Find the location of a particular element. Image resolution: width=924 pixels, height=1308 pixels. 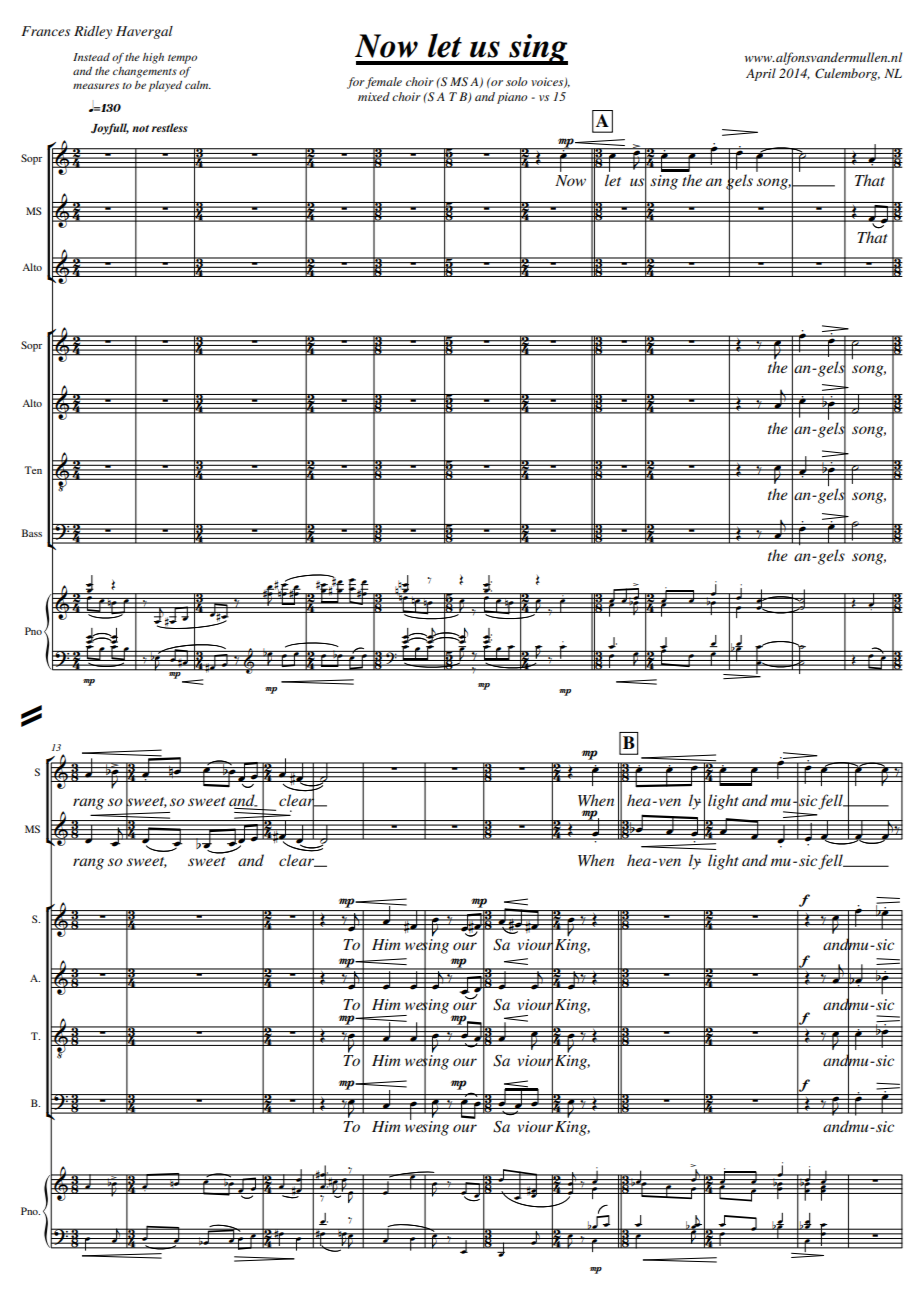

Bass is located at coordinates (32, 533).
